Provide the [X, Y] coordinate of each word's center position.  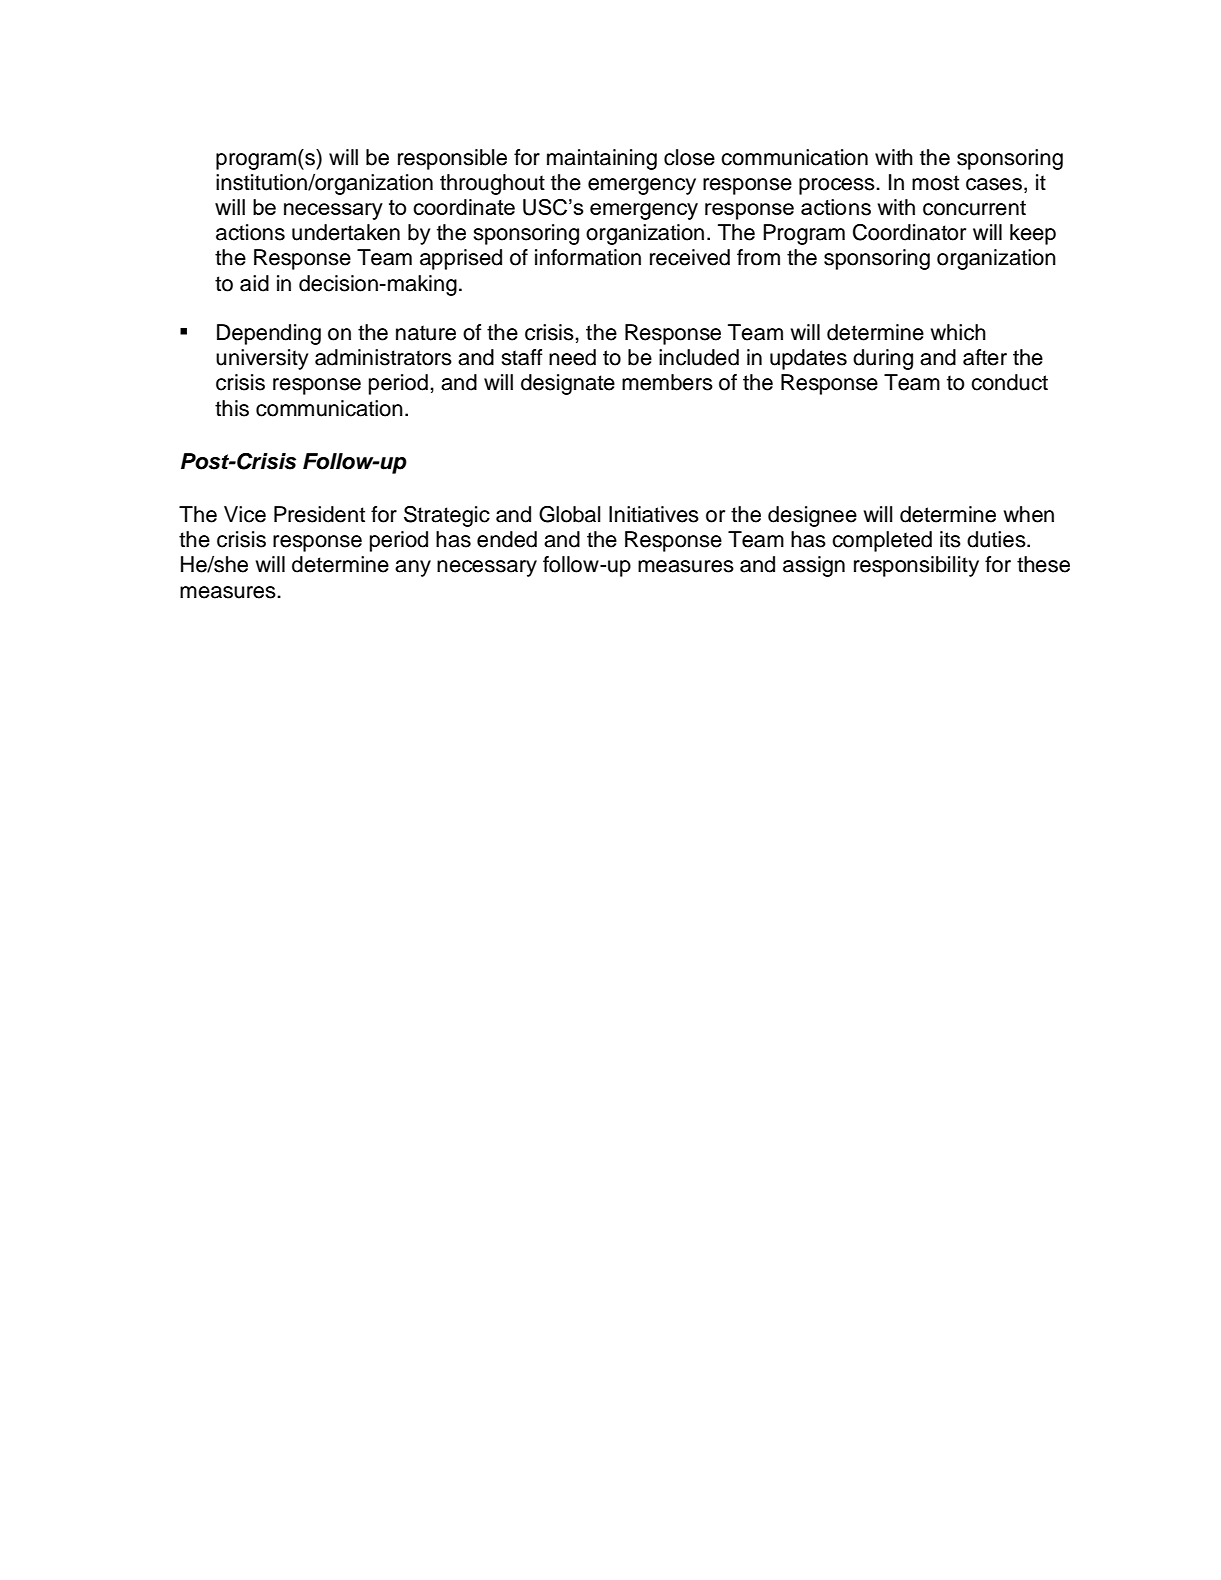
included [699, 357]
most [935, 183]
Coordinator [909, 232]
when [1029, 514]
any [413, 568]
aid [254, 283]
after [985, 357]
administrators [383, 357]
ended [507, 539]
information [588, 257]
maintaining [602, 159]
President [319, 514]
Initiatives [654, 514]
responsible [452, 159]
